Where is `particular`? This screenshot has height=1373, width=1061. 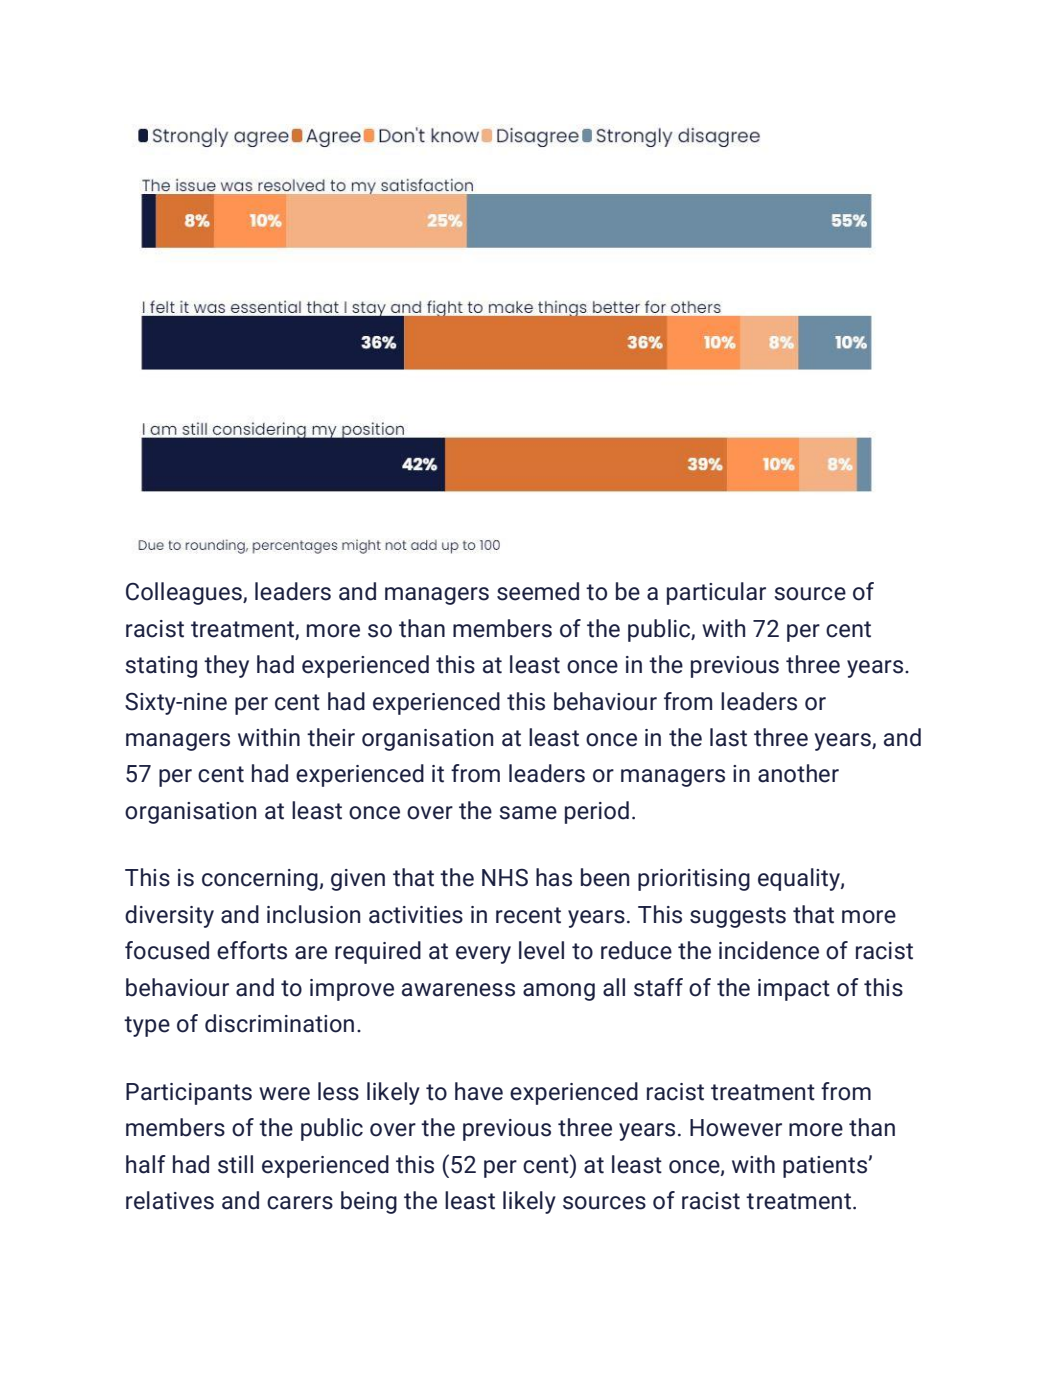
particular is located at coordinates (716, 593).
